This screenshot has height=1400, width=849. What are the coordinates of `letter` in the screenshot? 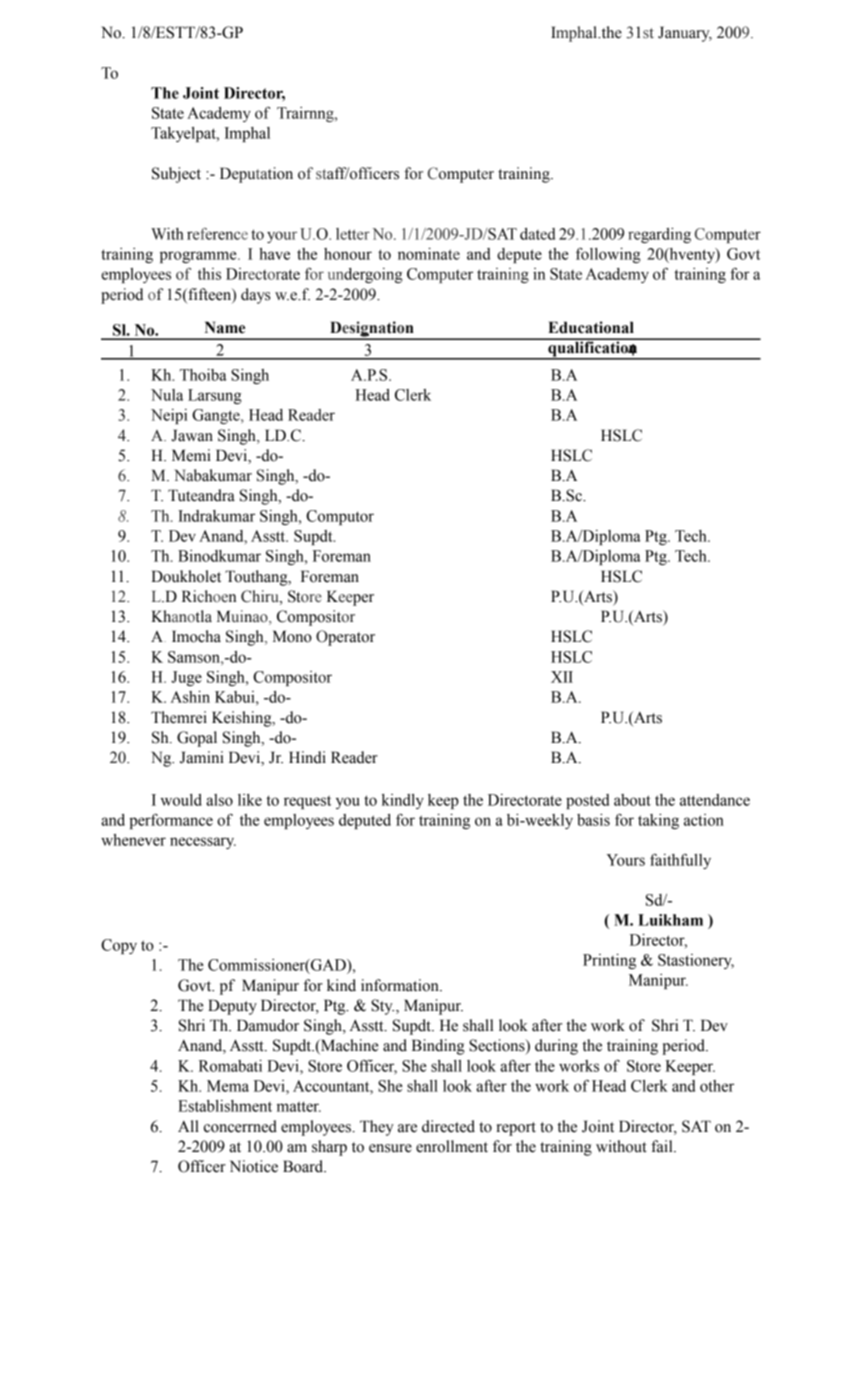 It's located at (353, 234).
